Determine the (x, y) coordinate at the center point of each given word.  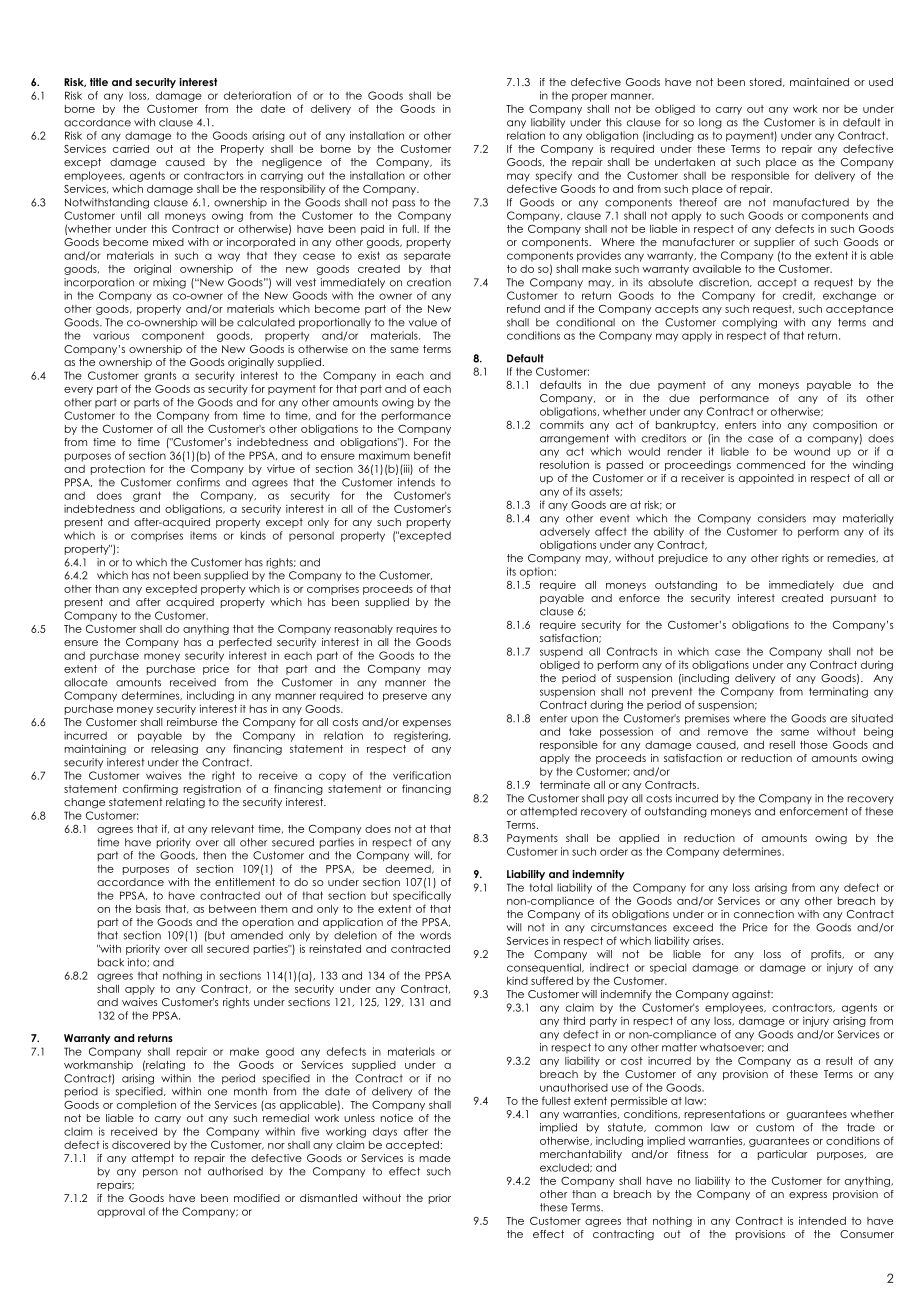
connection (764, 914)
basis (148, 909)
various (111, 335)
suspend (561, 652)
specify (554, 176)
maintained (819, 82)
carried (131, 148)
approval (121, 1212)
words (435, 935)
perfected (245, 643)
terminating (838, 692)
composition (845, 426)
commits (562, 425)
